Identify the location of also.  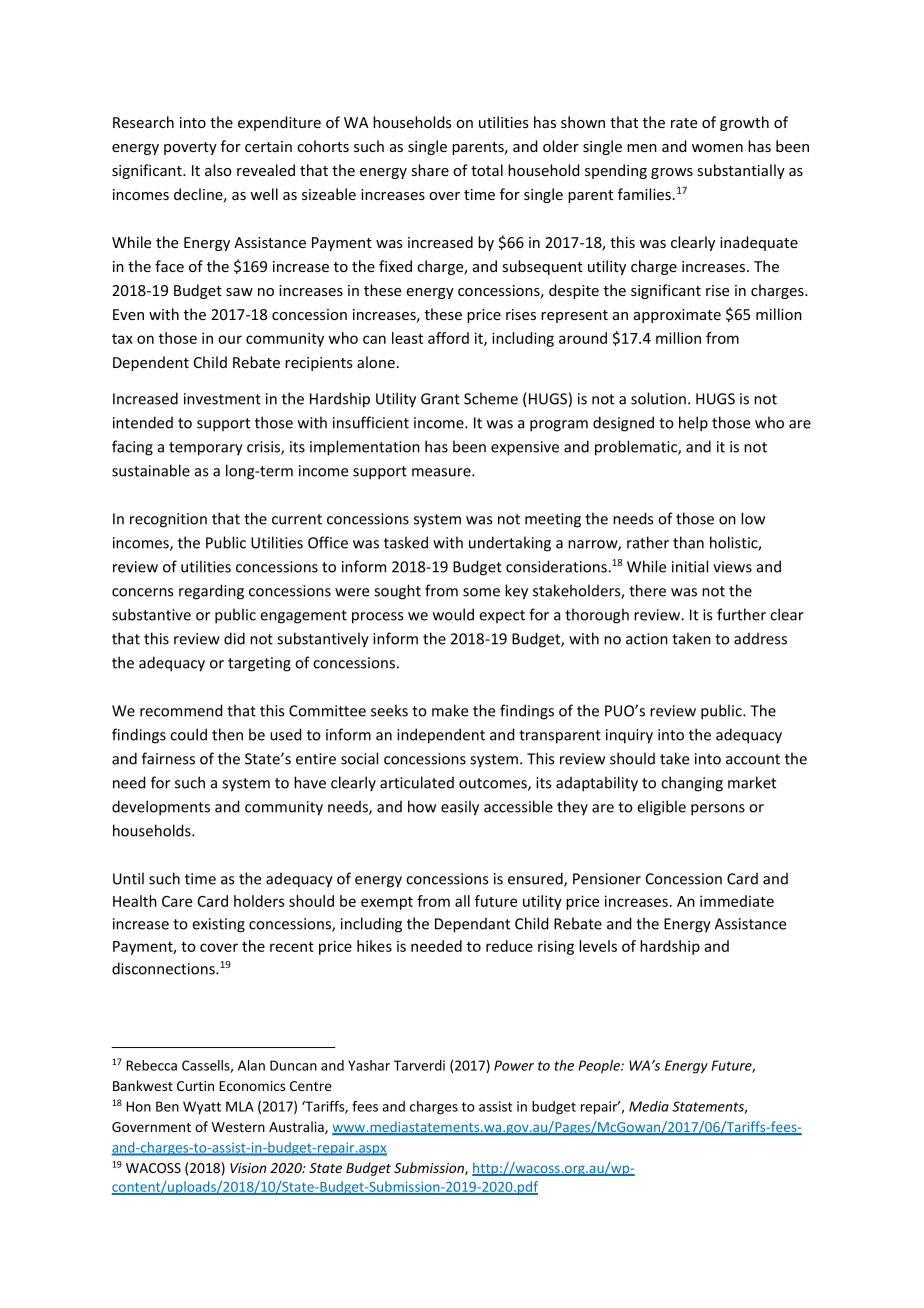
(218, 170).
